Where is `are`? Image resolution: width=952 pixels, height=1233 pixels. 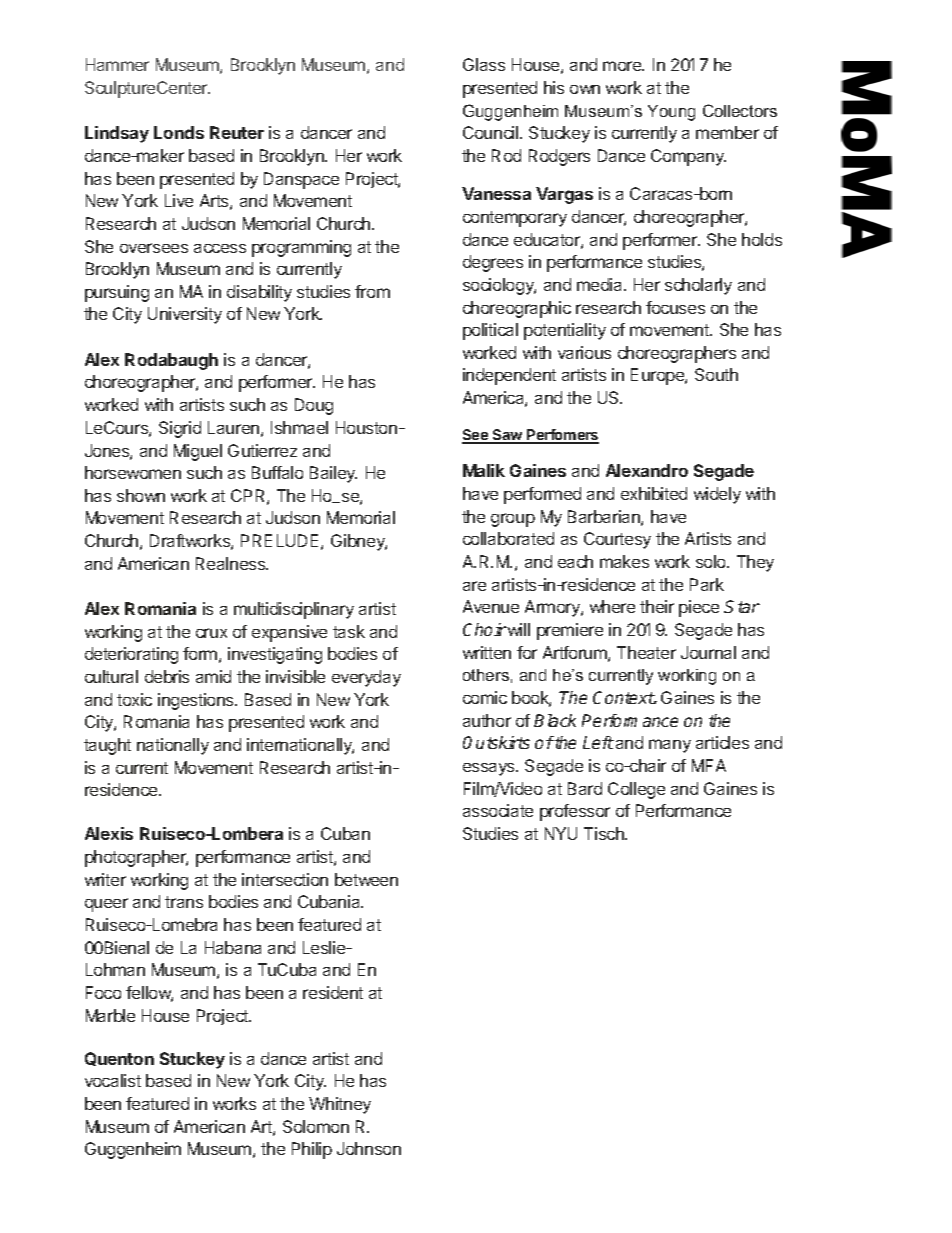
are is located at coordinates (474, 586).
